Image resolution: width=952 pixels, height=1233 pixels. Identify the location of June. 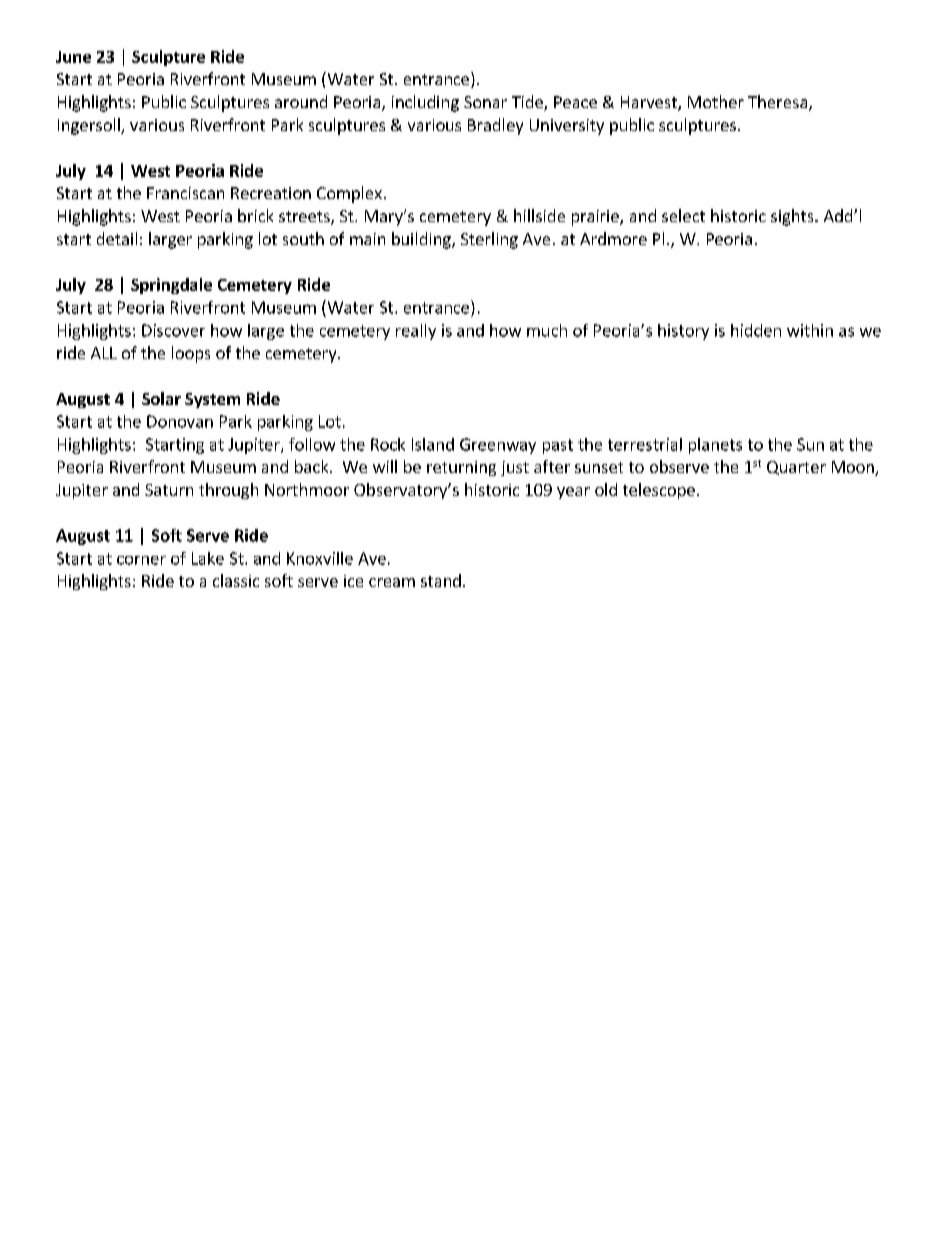
(73, 57).
